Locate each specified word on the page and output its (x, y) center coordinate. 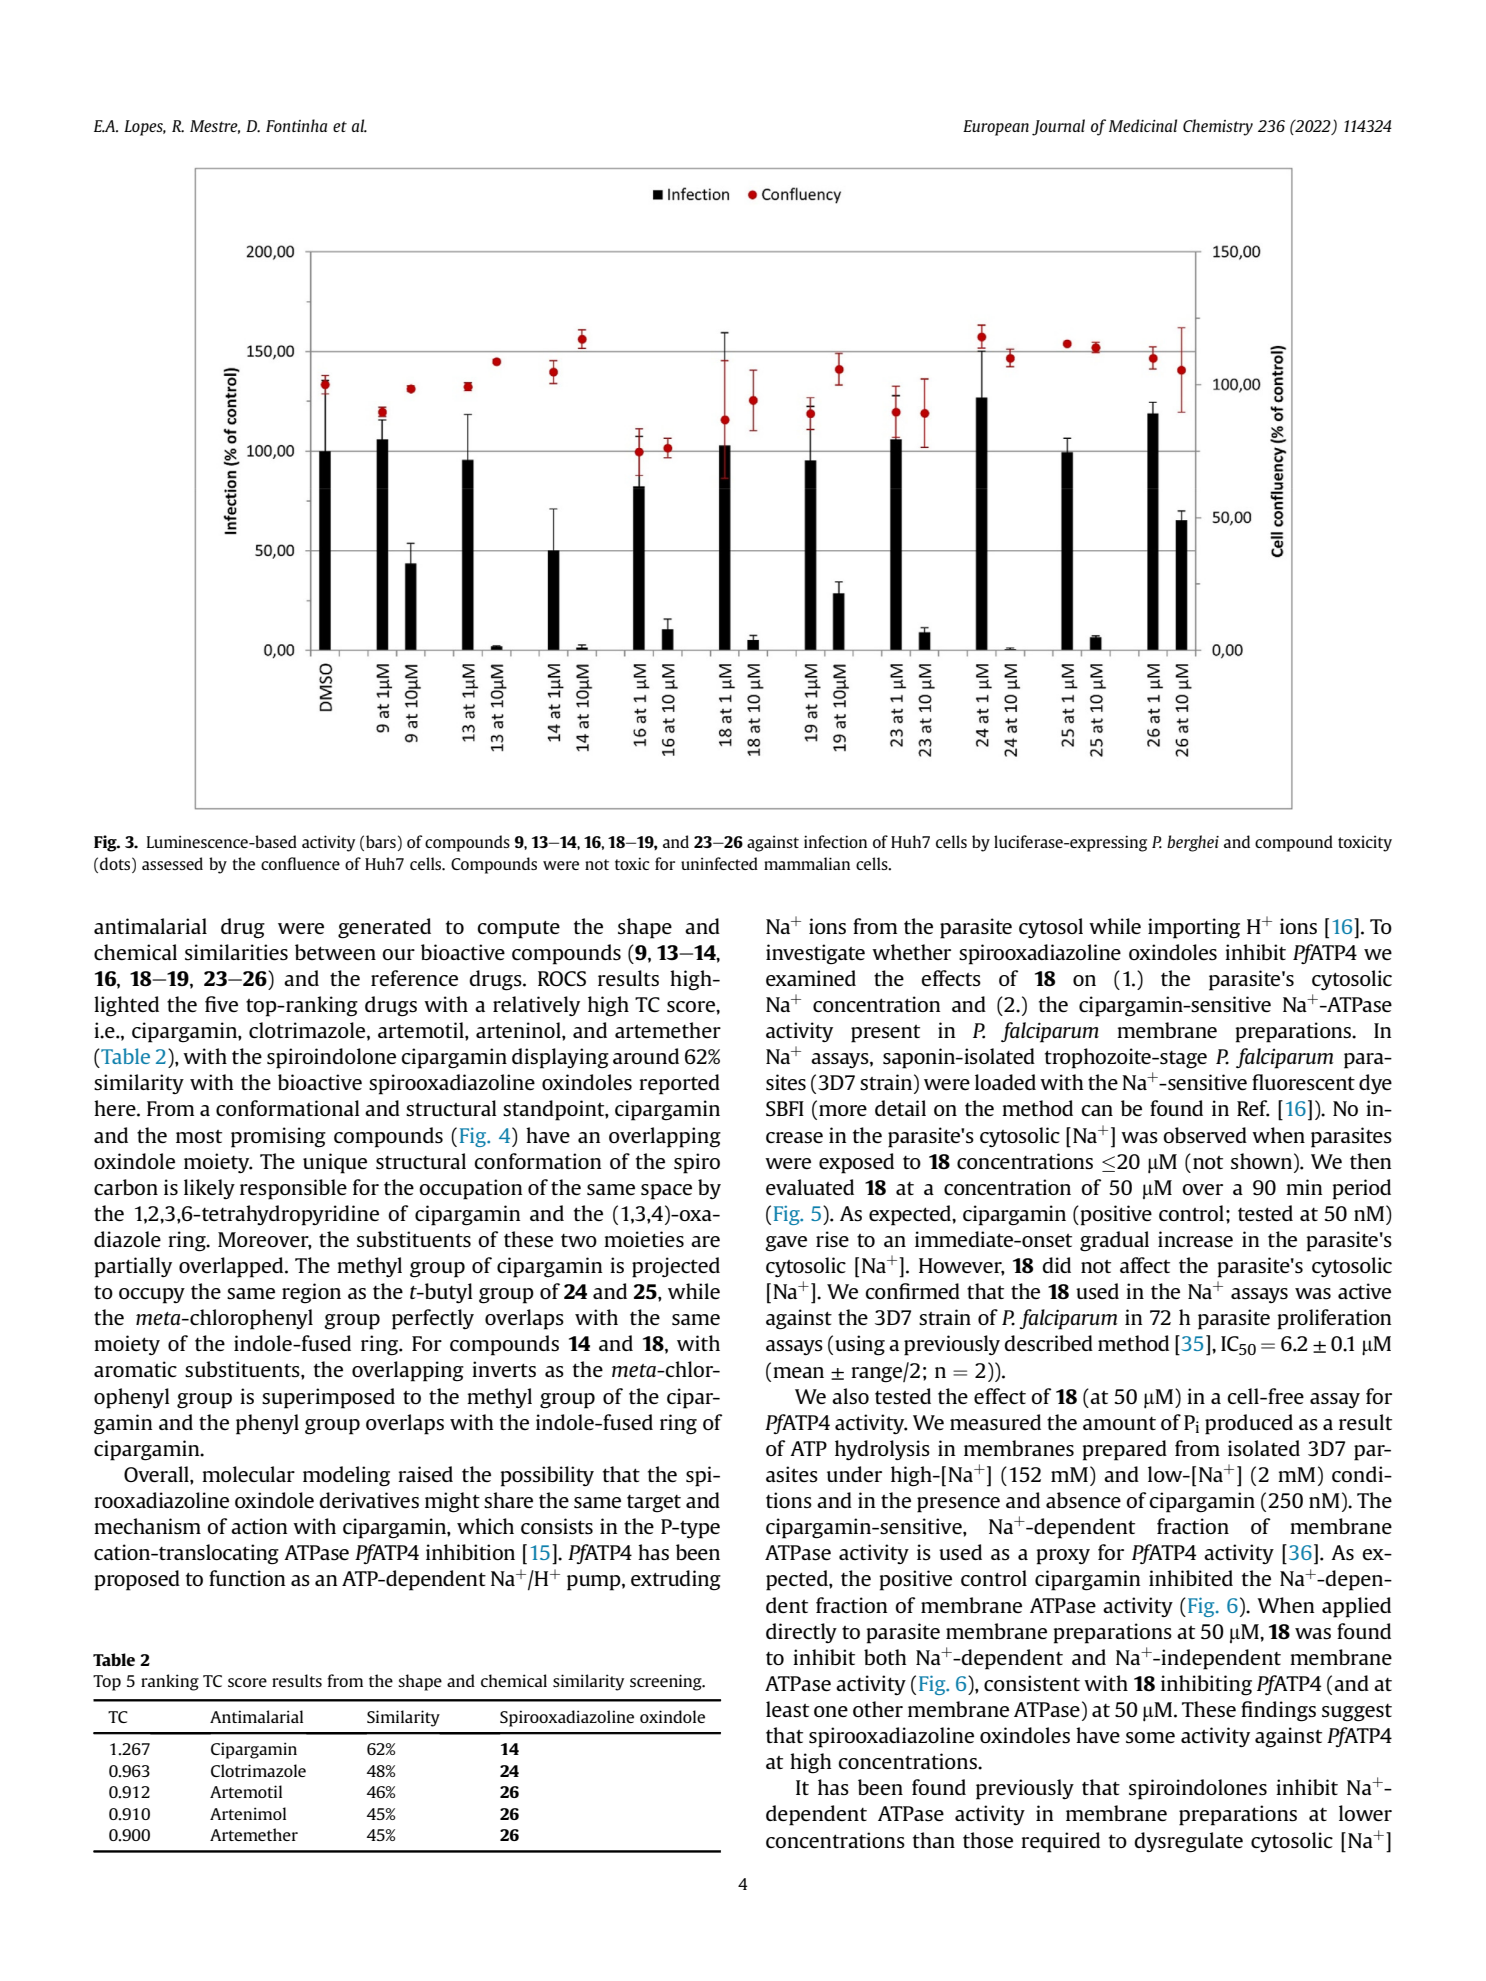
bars (381, 841)
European (996, 128)
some (1150, 1738)
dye (1375, 1084)
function (247, 1578)
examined (811, 978)
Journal (1058, 127)
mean (798, 1372)
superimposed (328, 1398)
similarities (236, 952)
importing (1194, 928)
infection (835, 841)
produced (1249, 1424)
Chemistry (1218, 127)
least (787, 1709)
